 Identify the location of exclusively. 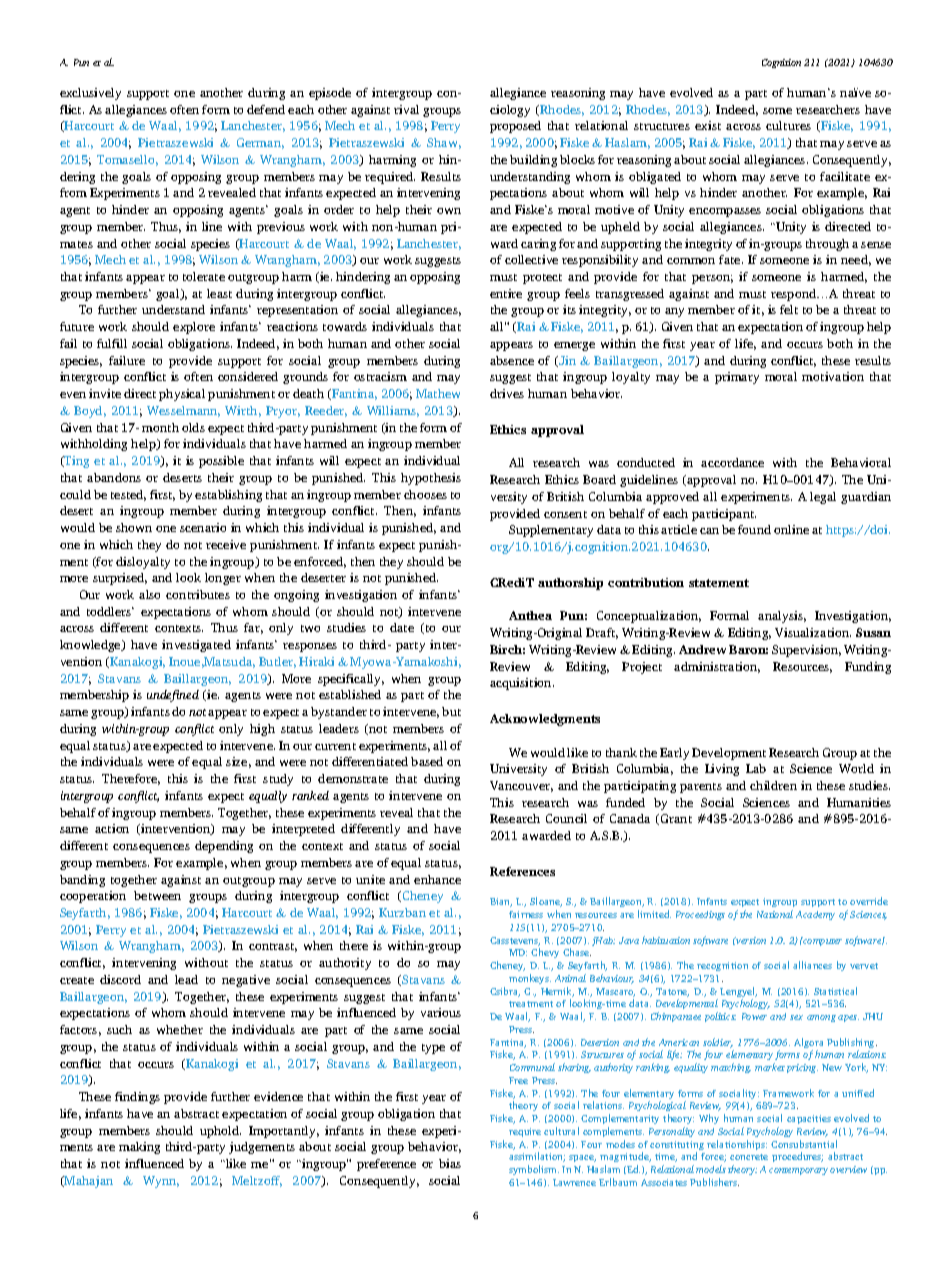
(90, 94).
